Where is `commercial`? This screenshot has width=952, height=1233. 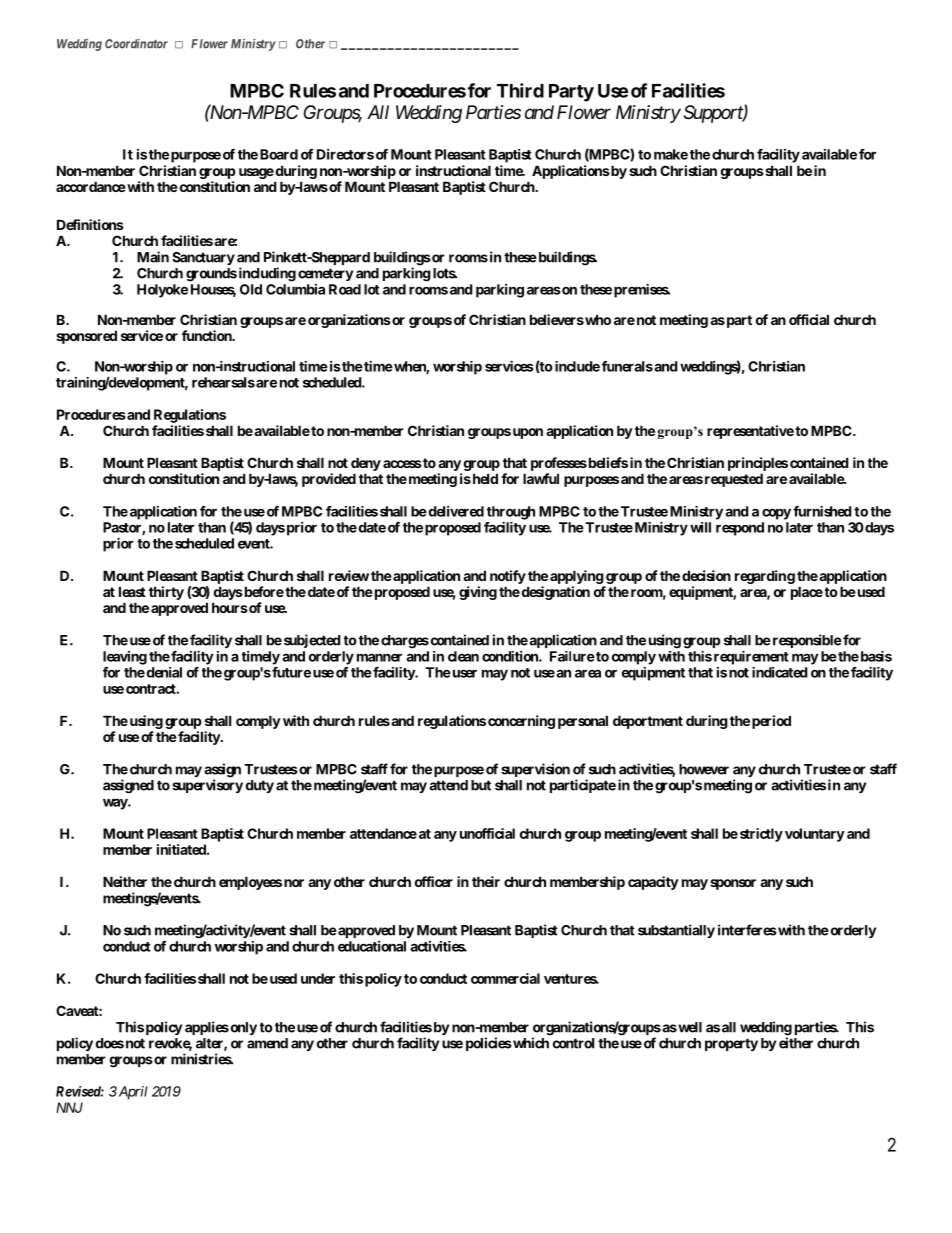 commercial is located at coordinates (505, 978).
